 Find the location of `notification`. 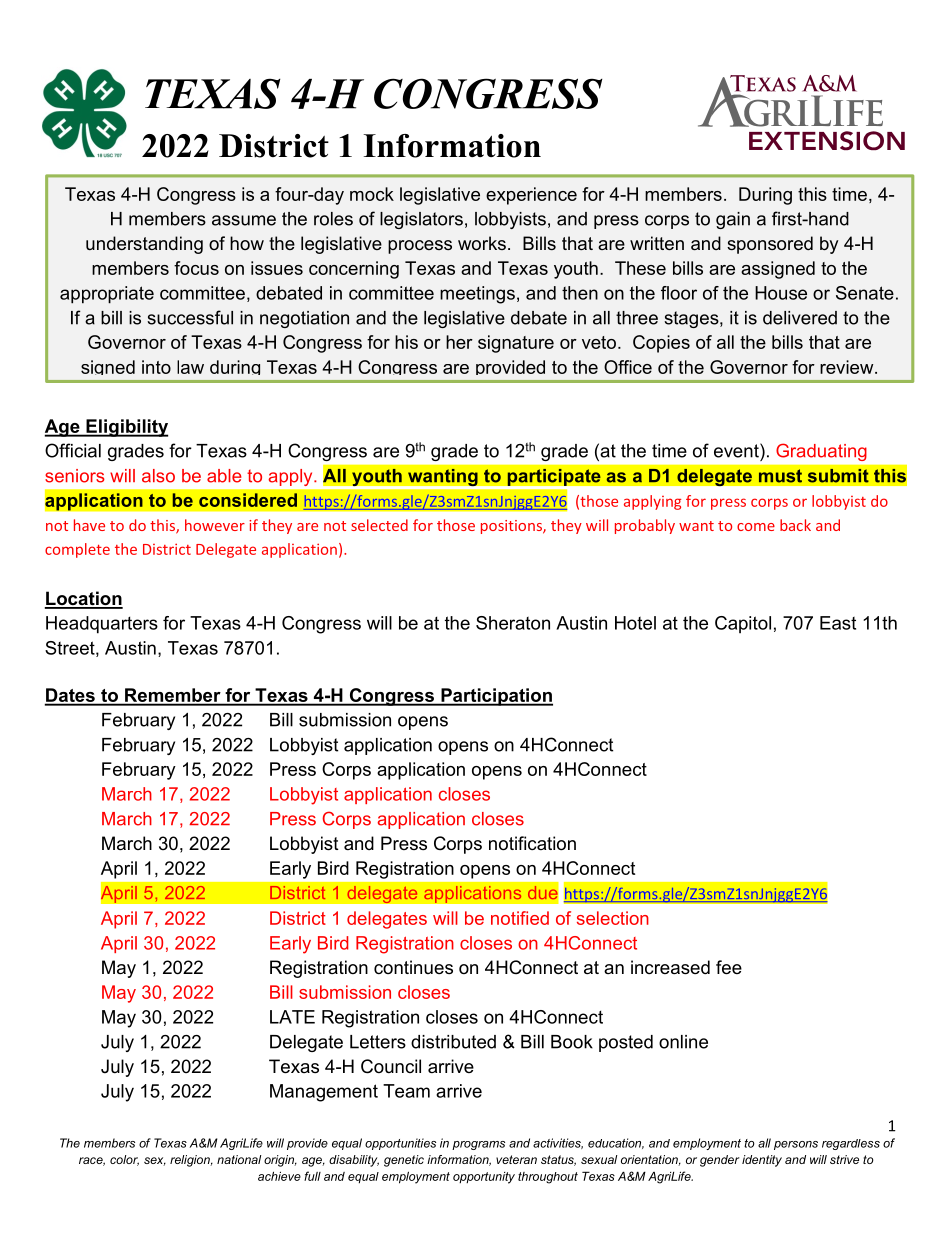

notification is located at coordinates (532, 843).
